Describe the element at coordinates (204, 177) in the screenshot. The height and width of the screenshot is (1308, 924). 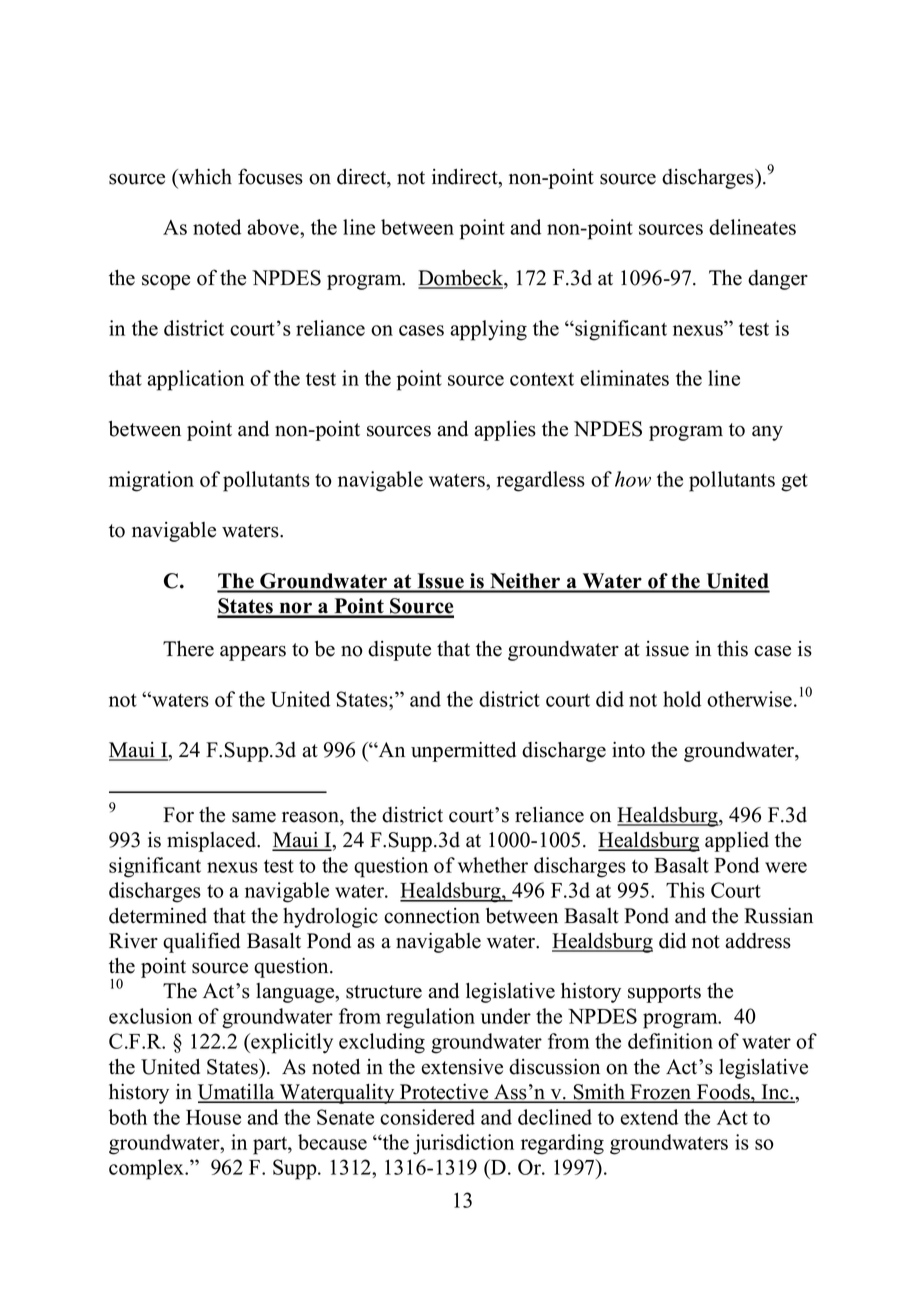
I see `which` at that location.
